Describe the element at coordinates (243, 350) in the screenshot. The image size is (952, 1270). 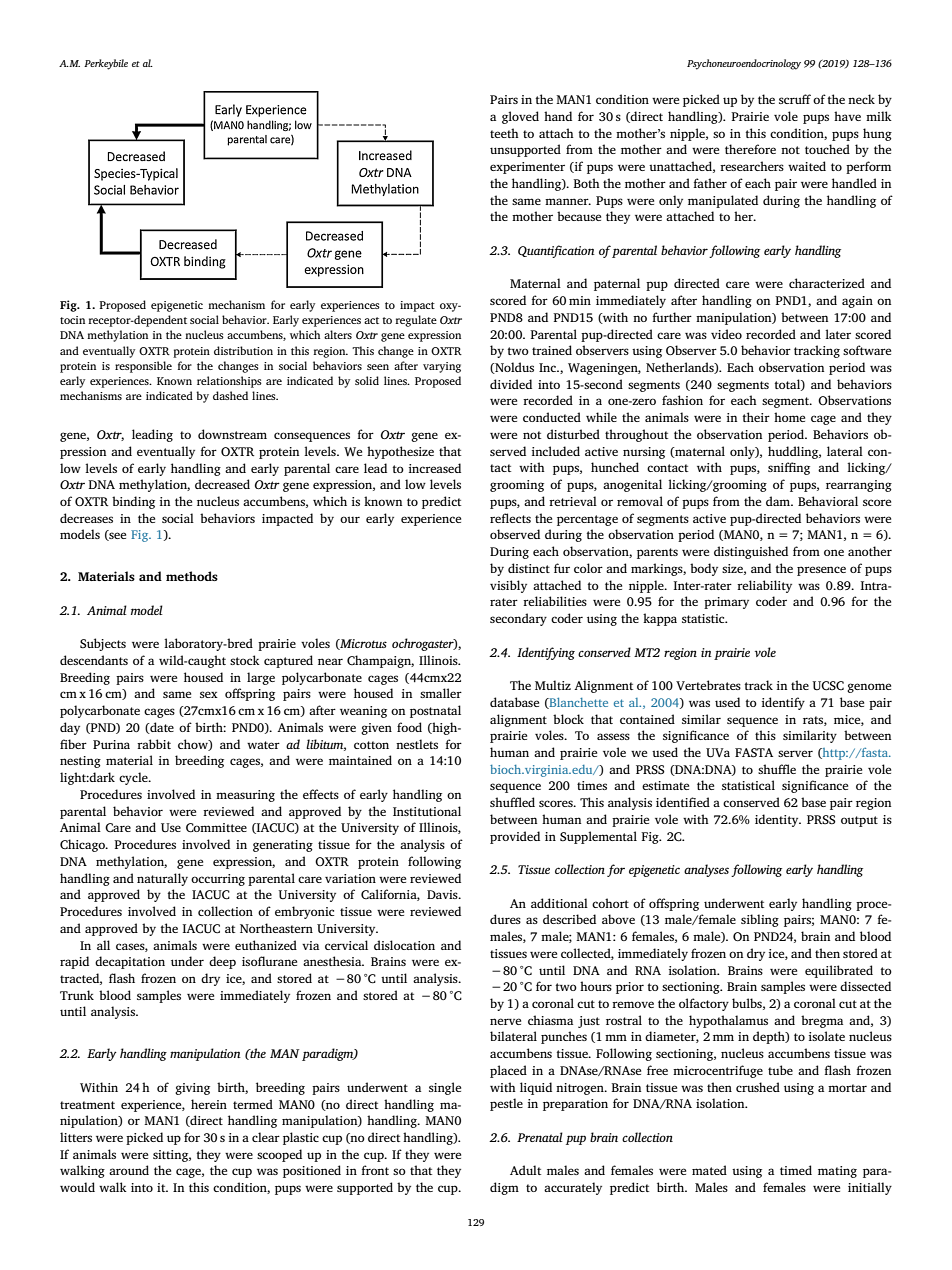
I see `distribution` at that location.
